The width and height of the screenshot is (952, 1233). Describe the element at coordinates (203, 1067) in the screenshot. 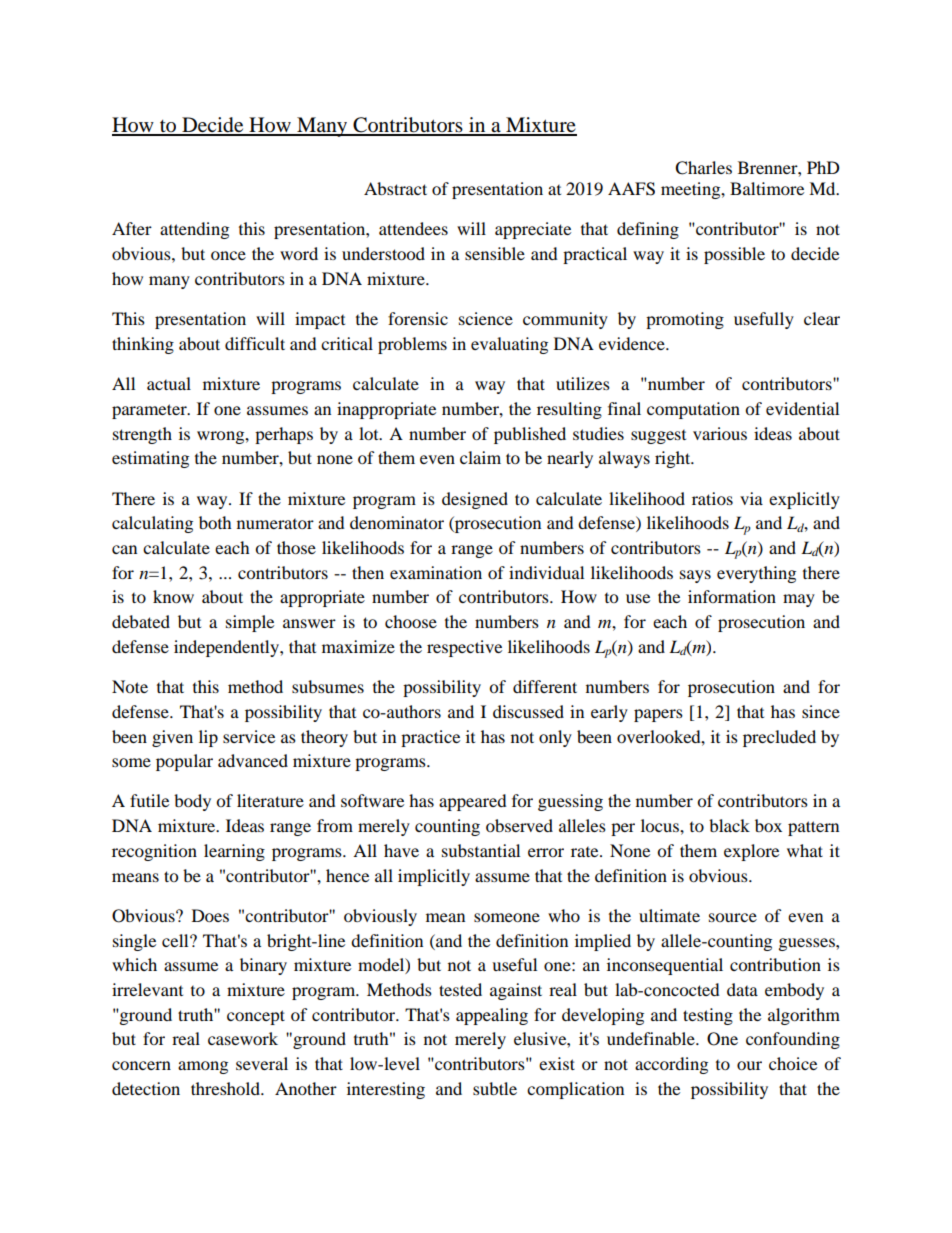

I see `among` at that location.
